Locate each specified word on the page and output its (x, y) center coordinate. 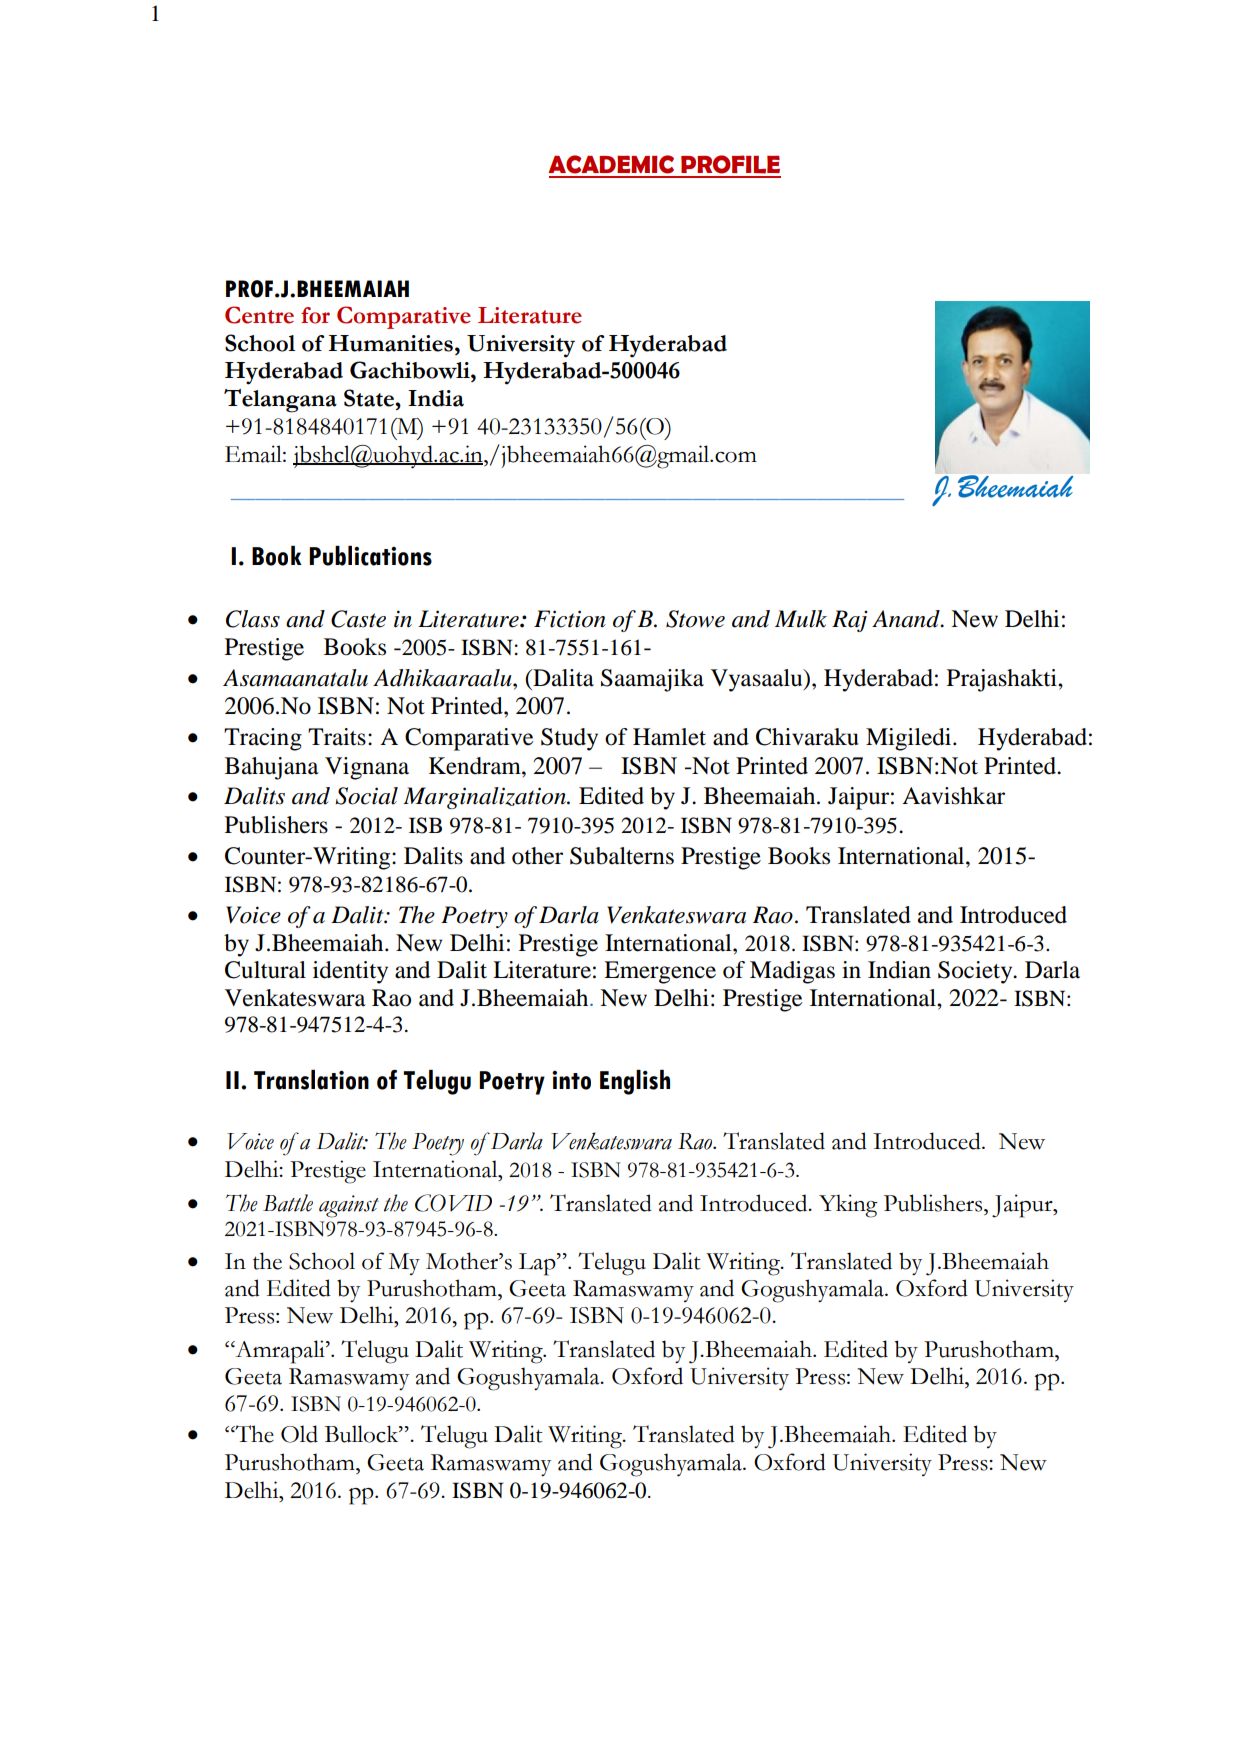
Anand (907, 619)
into (571, 1080)
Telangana (280, 401)
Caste (358, 619)
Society (976, 972)
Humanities (390, 343)
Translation (311, 1080)
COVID (453, 1203)
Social (366, 796)
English (635, 1082)
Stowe (695, 619)
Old (299, 1434)
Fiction (570, 619)
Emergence (660, 972)
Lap (538, 1264)
